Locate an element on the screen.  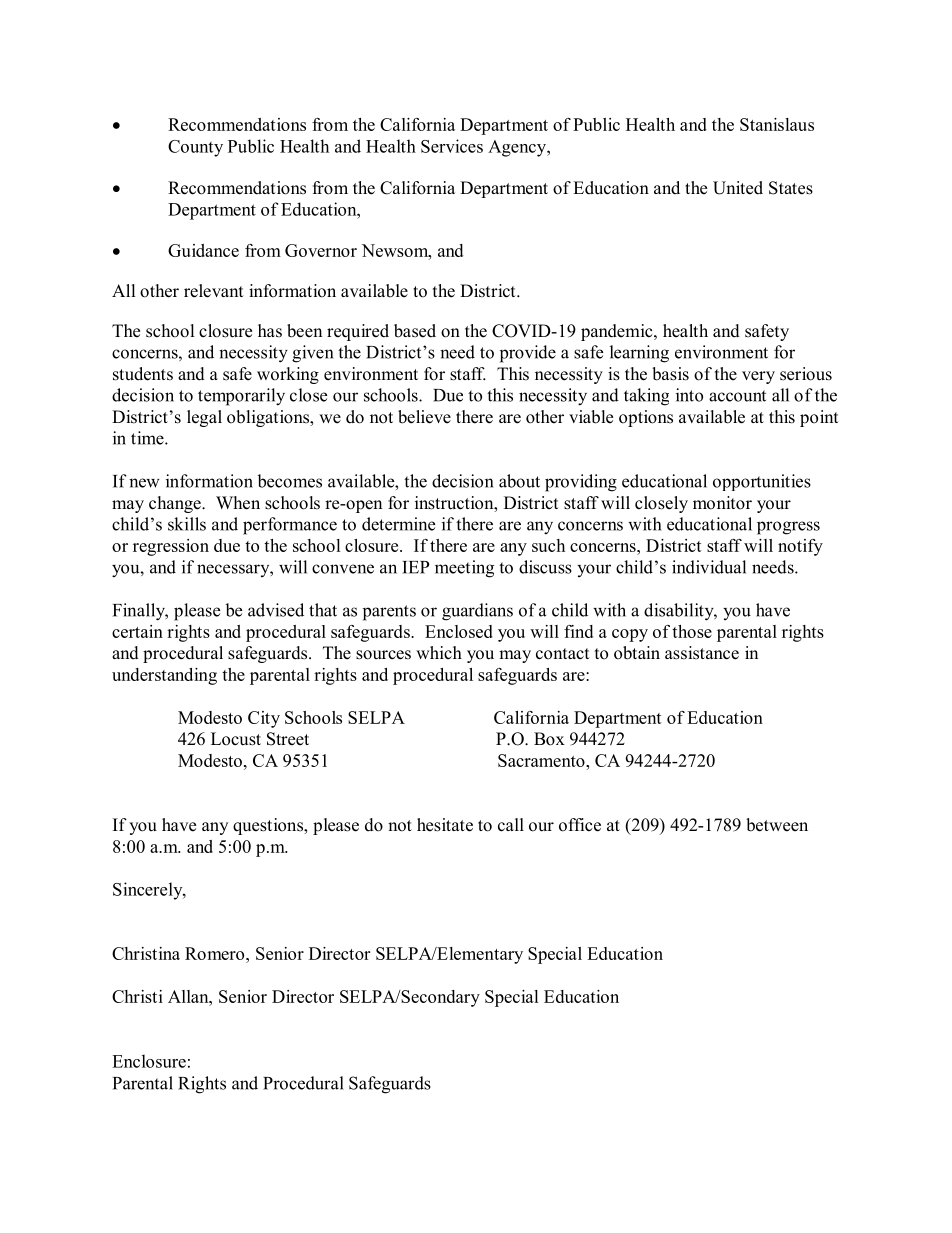
call is located at coordinates (511, 825).
